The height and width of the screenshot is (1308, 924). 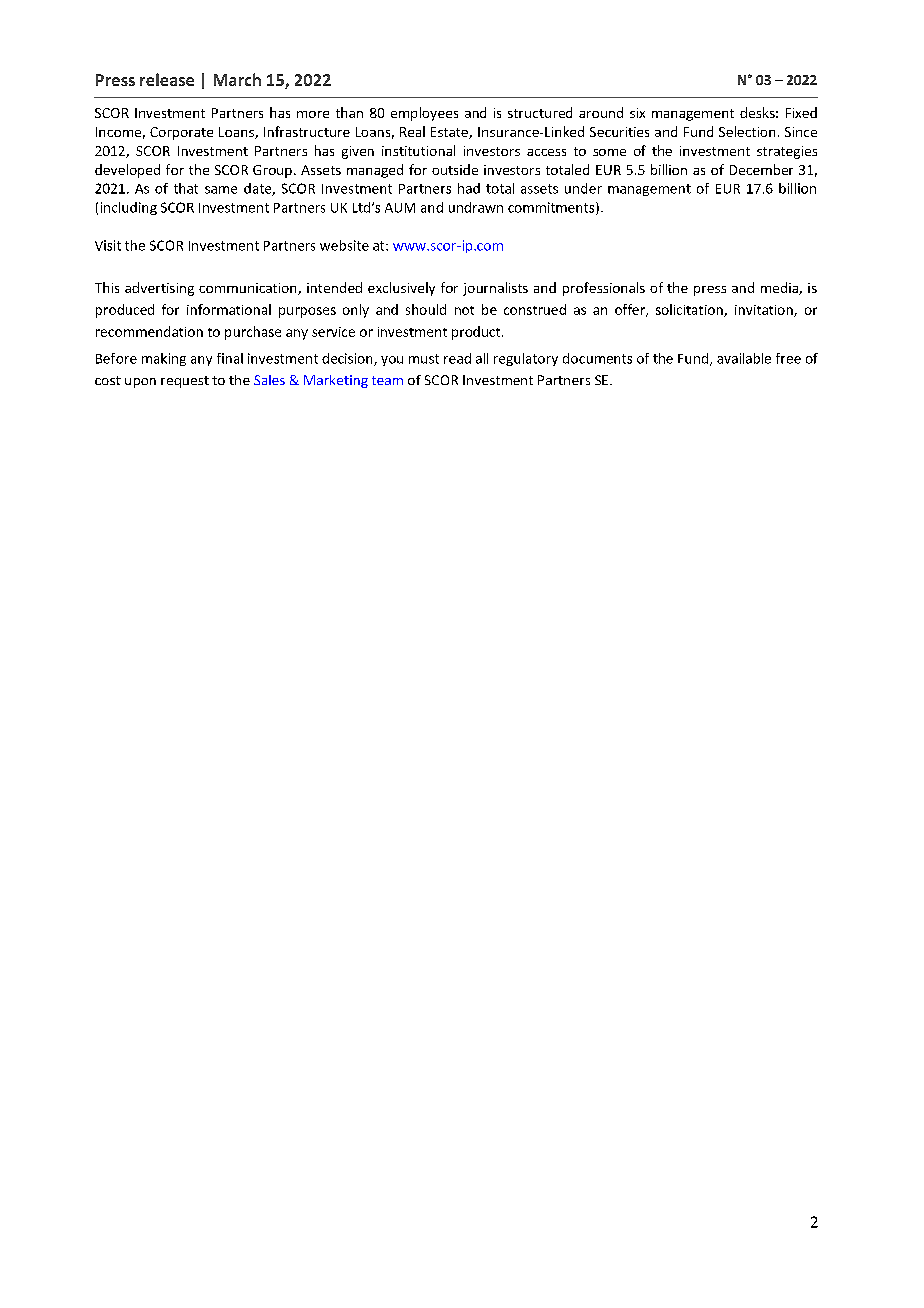 What do you see at coordinates (108, 245) in the screenshot?
I see `Visit` at bounding box center [108, 245].
